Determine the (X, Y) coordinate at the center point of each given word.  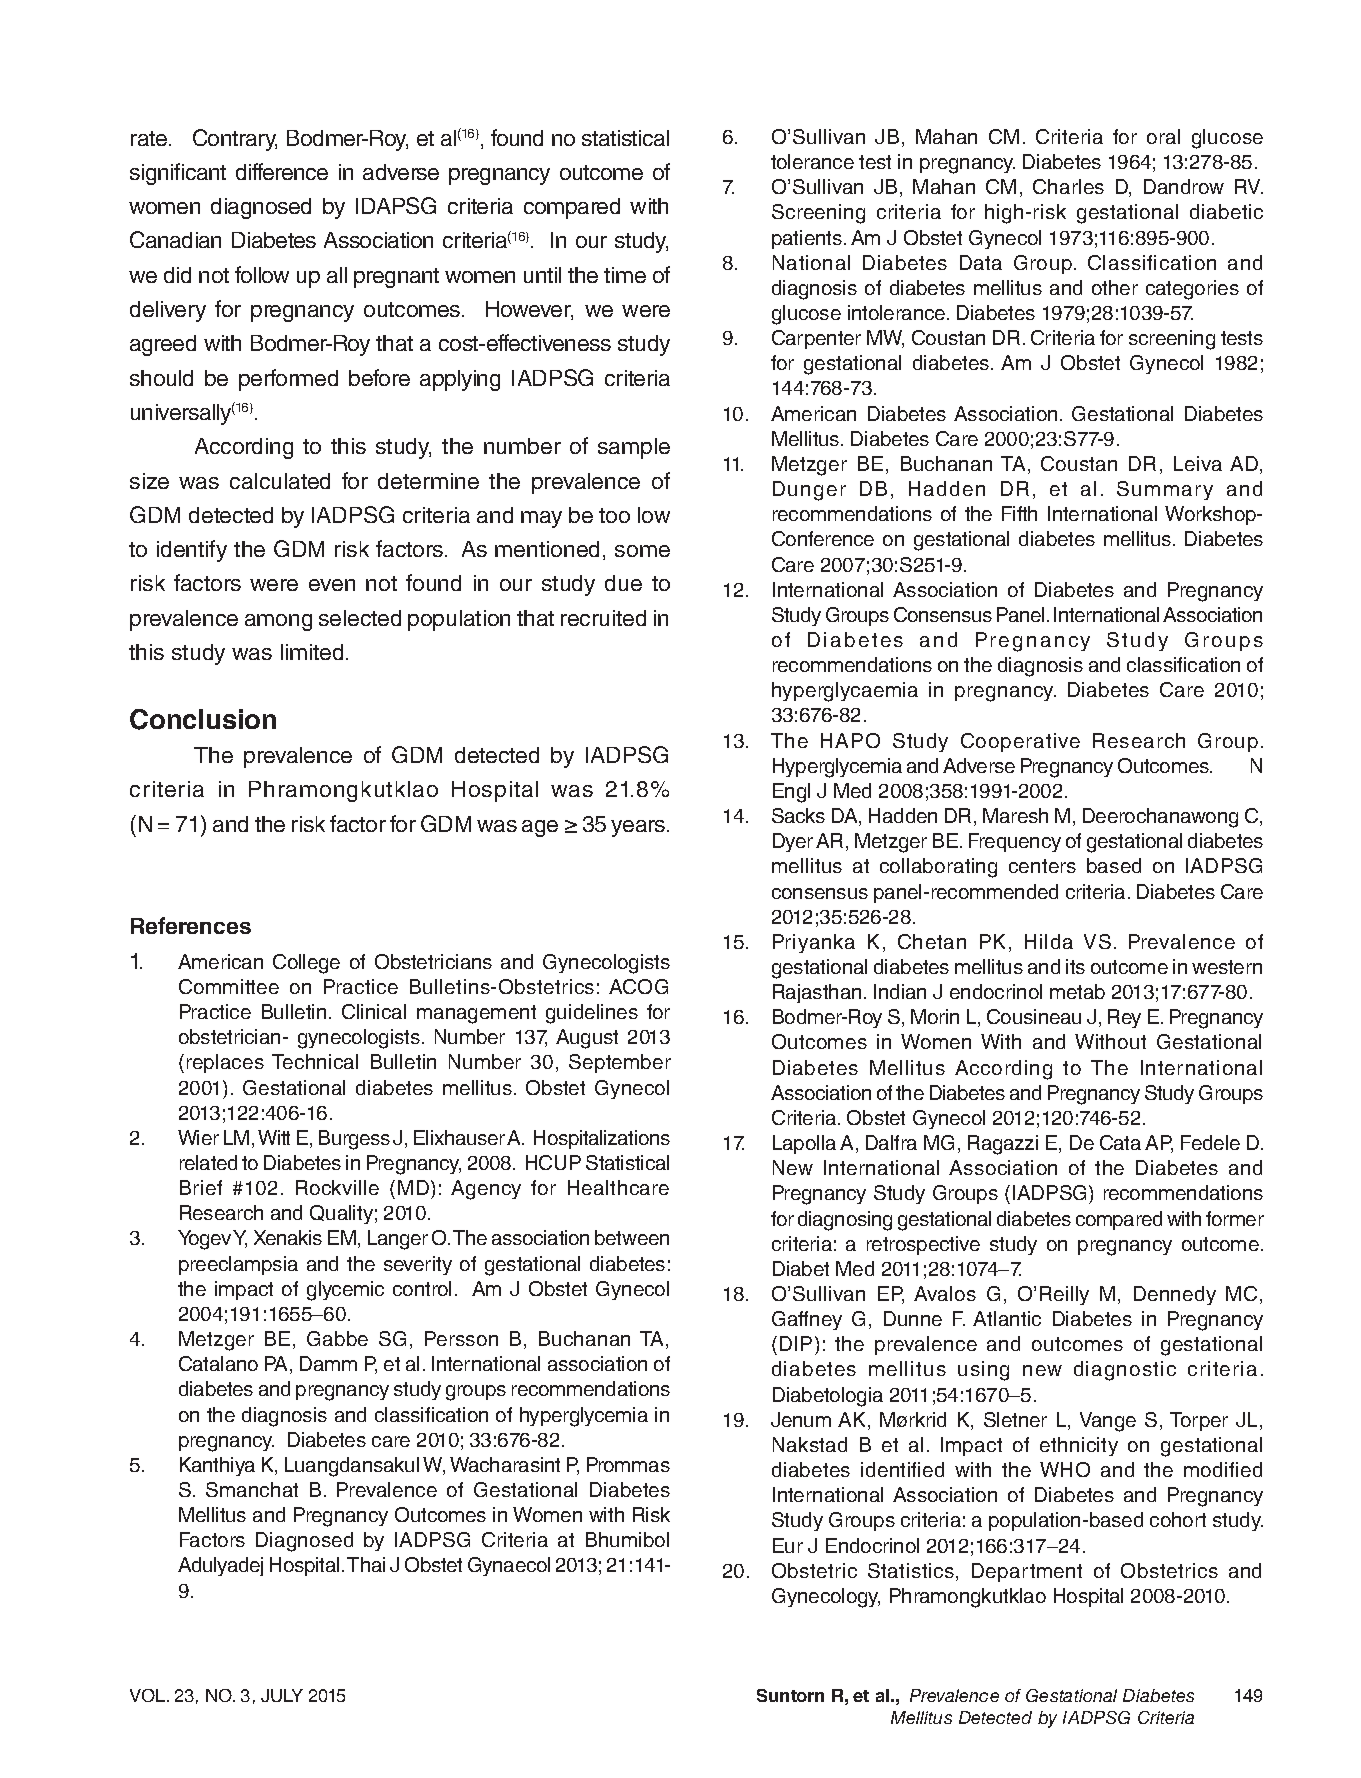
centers (1042, 866)
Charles (1068, 186)
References (191, 925)
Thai (366, 1564)
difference (282, 171)
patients (807, 239)
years (639, 828)
